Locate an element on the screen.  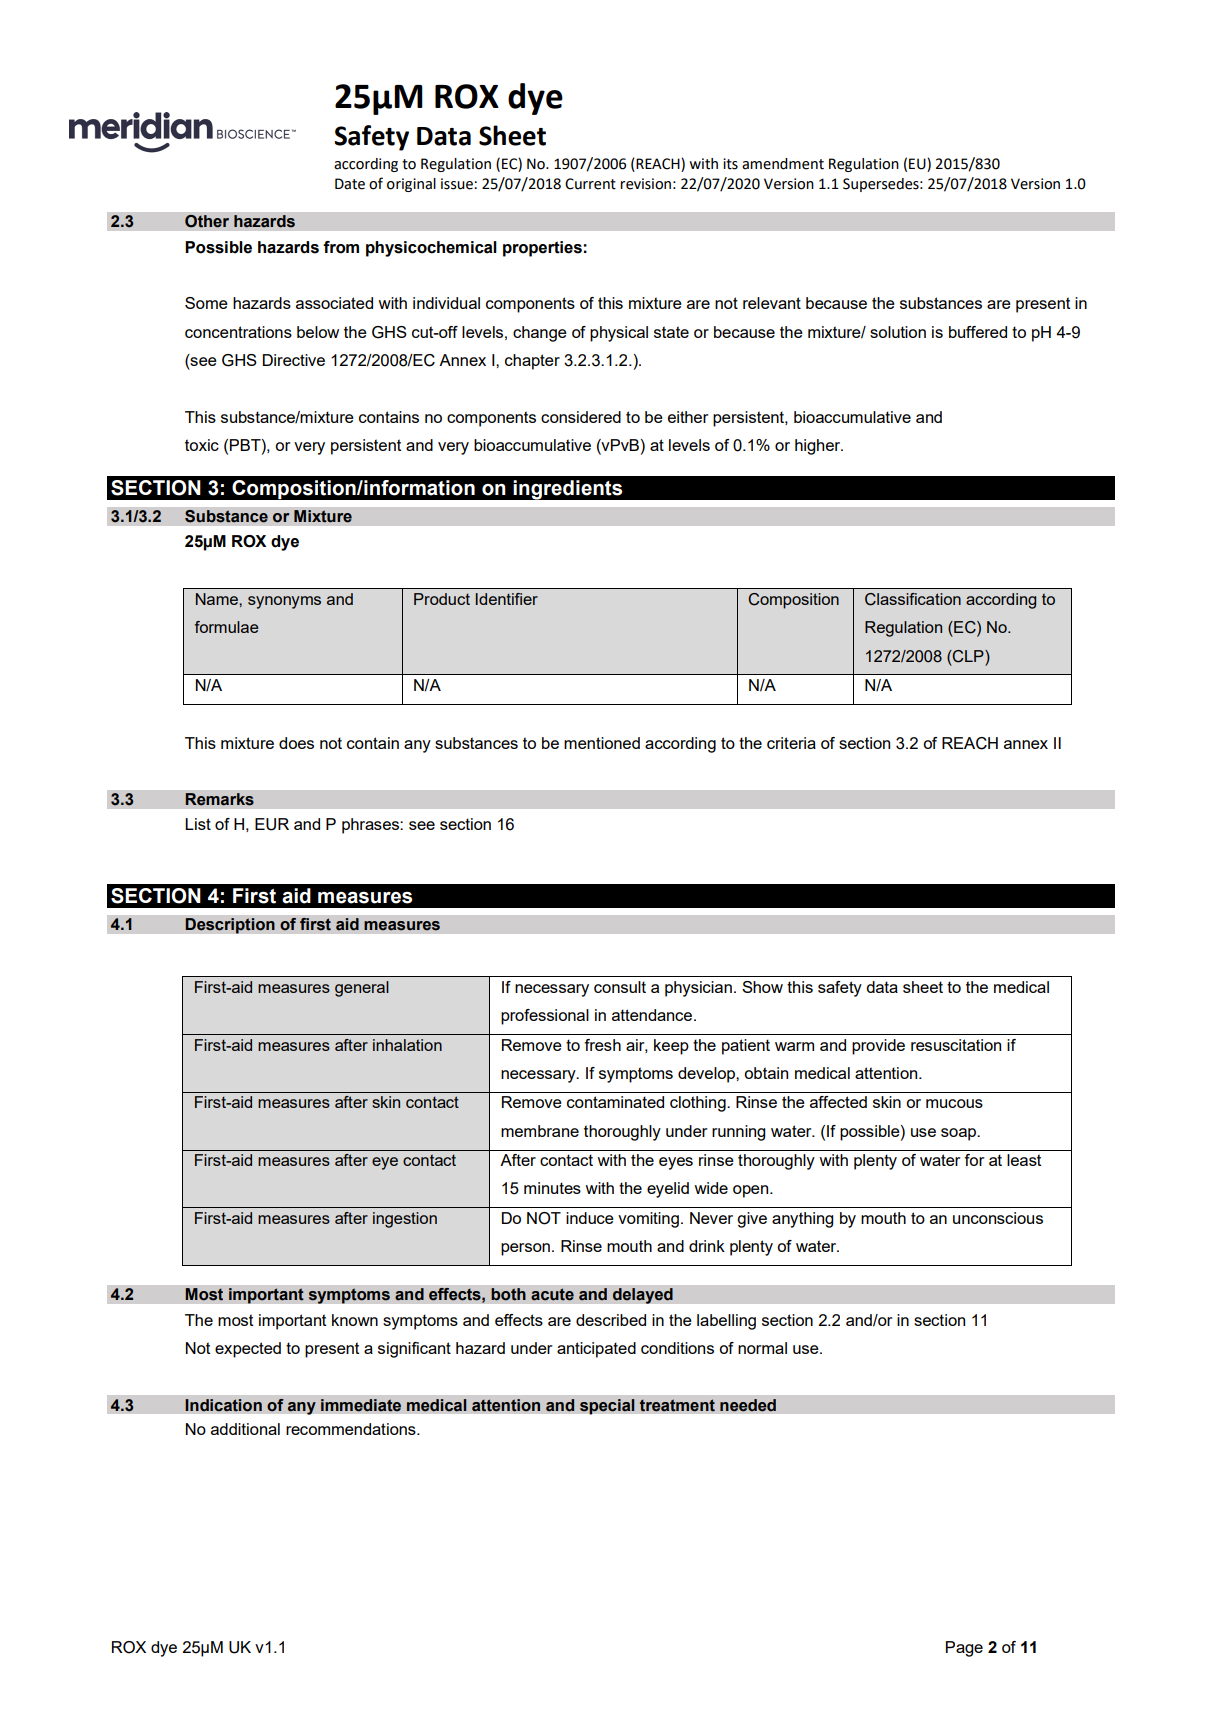
additional is located at coordinates (245, 1429).
